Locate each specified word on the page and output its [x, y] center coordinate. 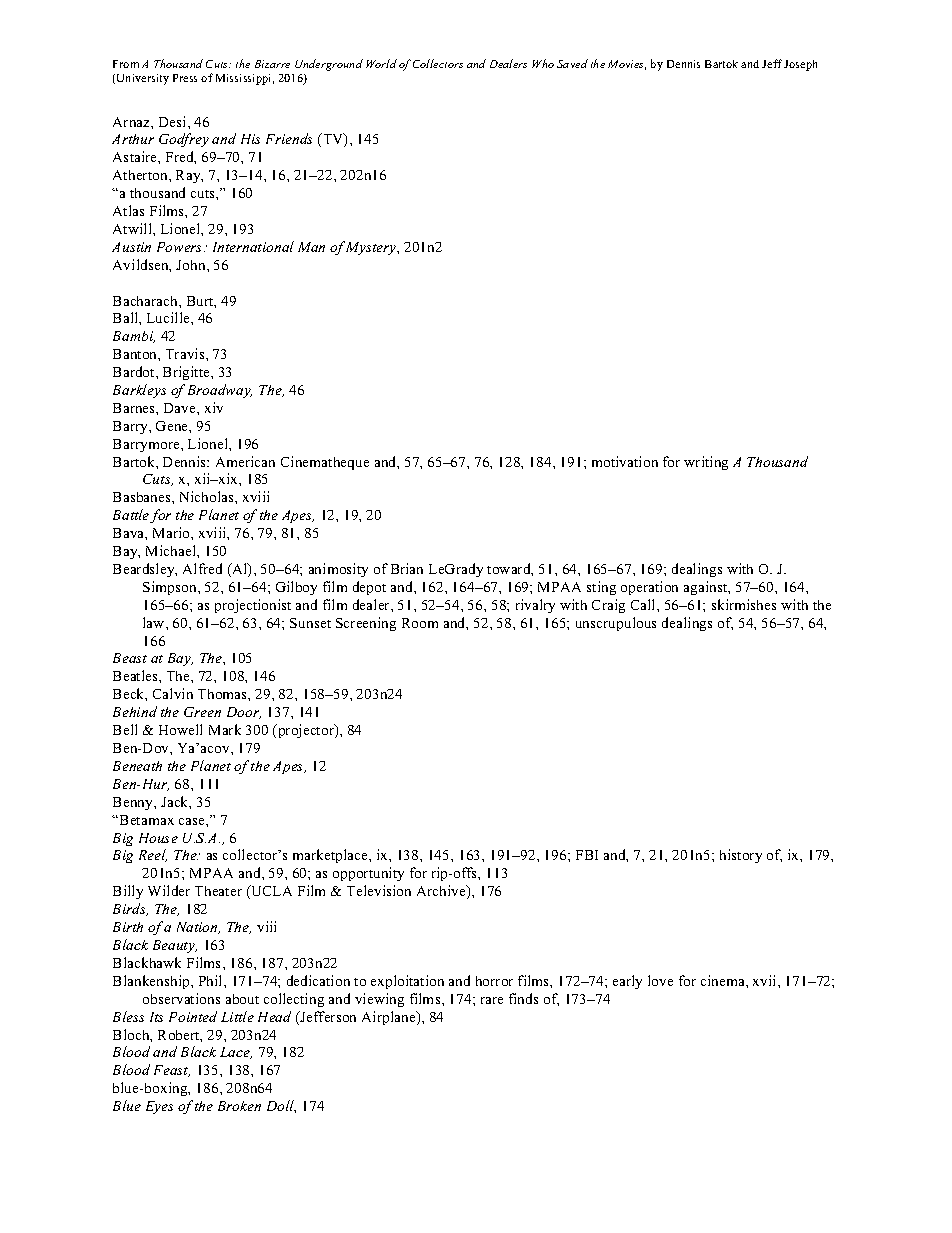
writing [706, 463]
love [660, 980]
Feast [172, 1071]
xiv [214, 407]
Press [185, 78]
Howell [180, 729]
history [741, 856]
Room [420, 623]
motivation [625, 461]
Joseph [800, 65]
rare [492, 1000]
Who [543, 63]
